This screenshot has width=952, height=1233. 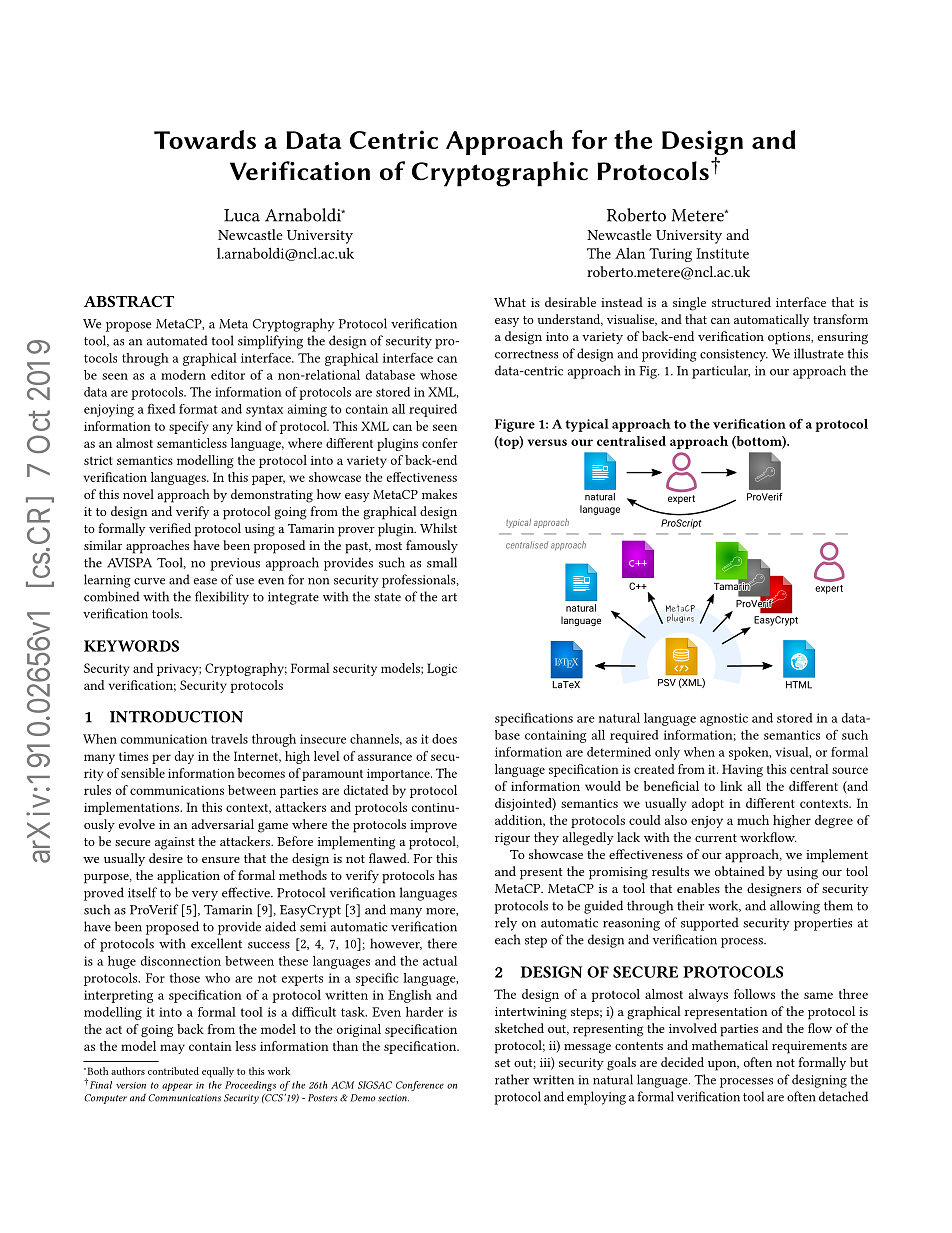 I want to click on contributed, so click(x=173, y=1071).
